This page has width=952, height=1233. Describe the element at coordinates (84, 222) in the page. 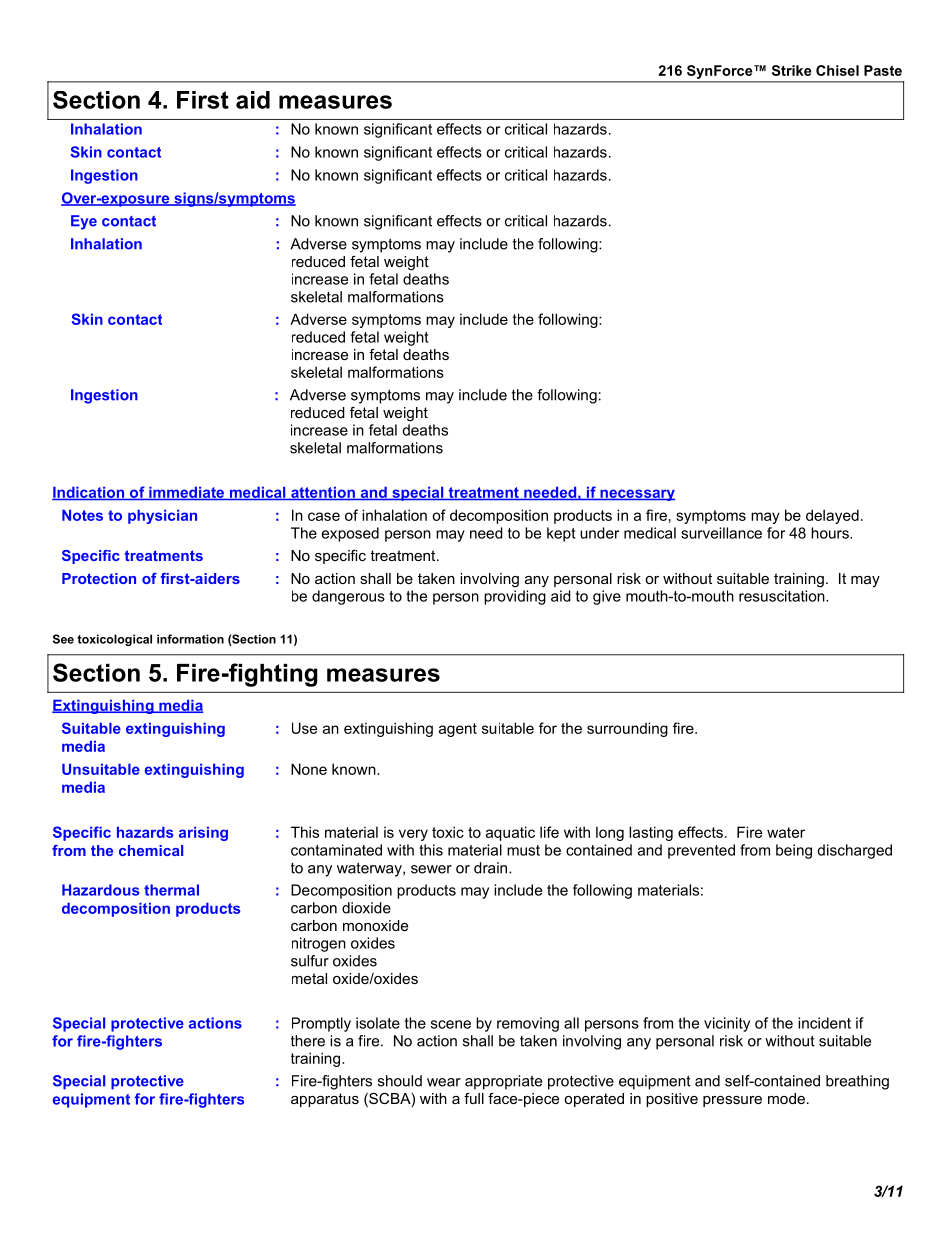

I see `Eye` at that location.
